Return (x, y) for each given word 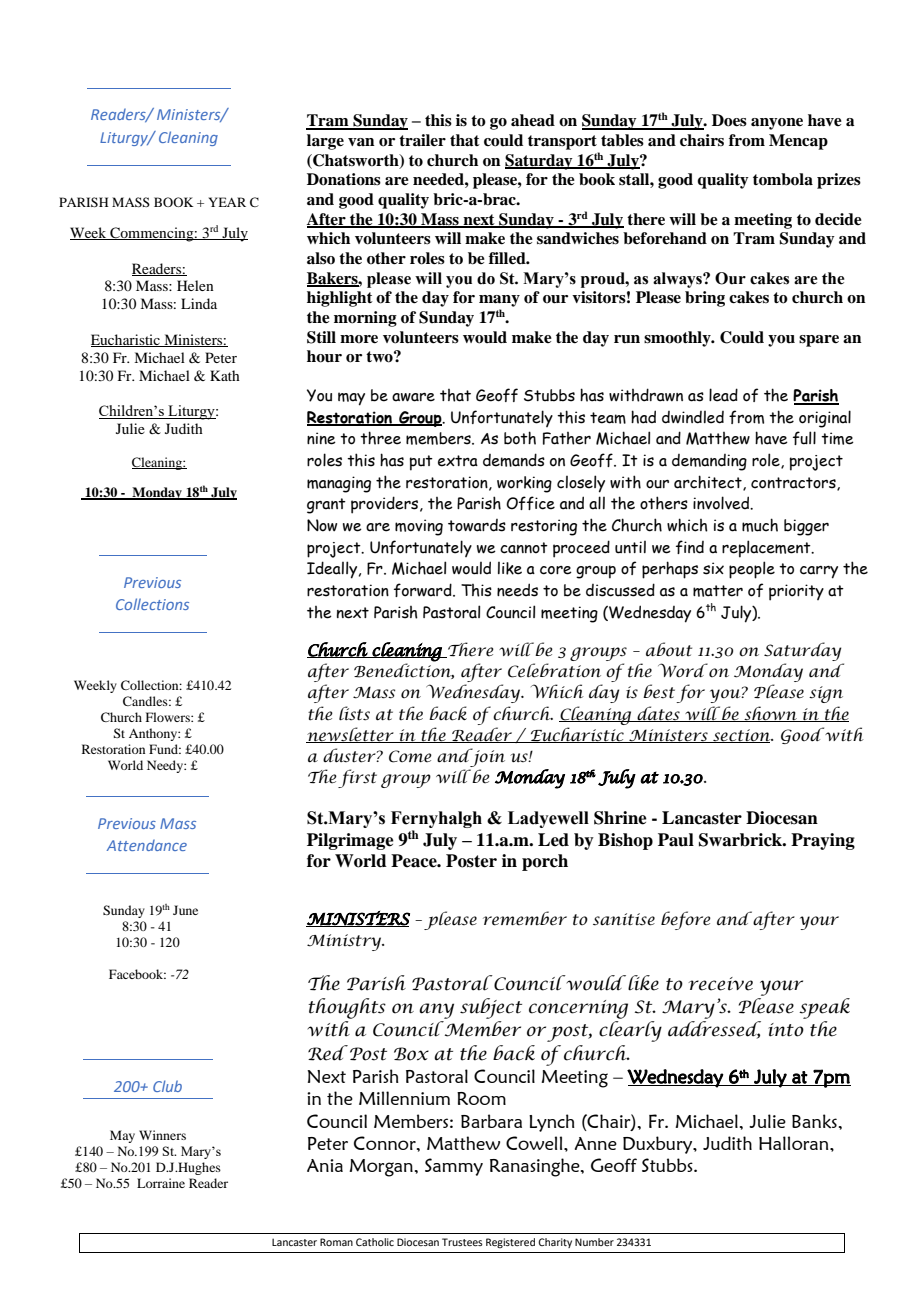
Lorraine (161, 1183)
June (185, 910)
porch (545, 862)
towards (477, 525)
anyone (777, 124)
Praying (823, 841)
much (760, 525)
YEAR (227, 202)
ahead (533, 120)
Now (322, 525)
